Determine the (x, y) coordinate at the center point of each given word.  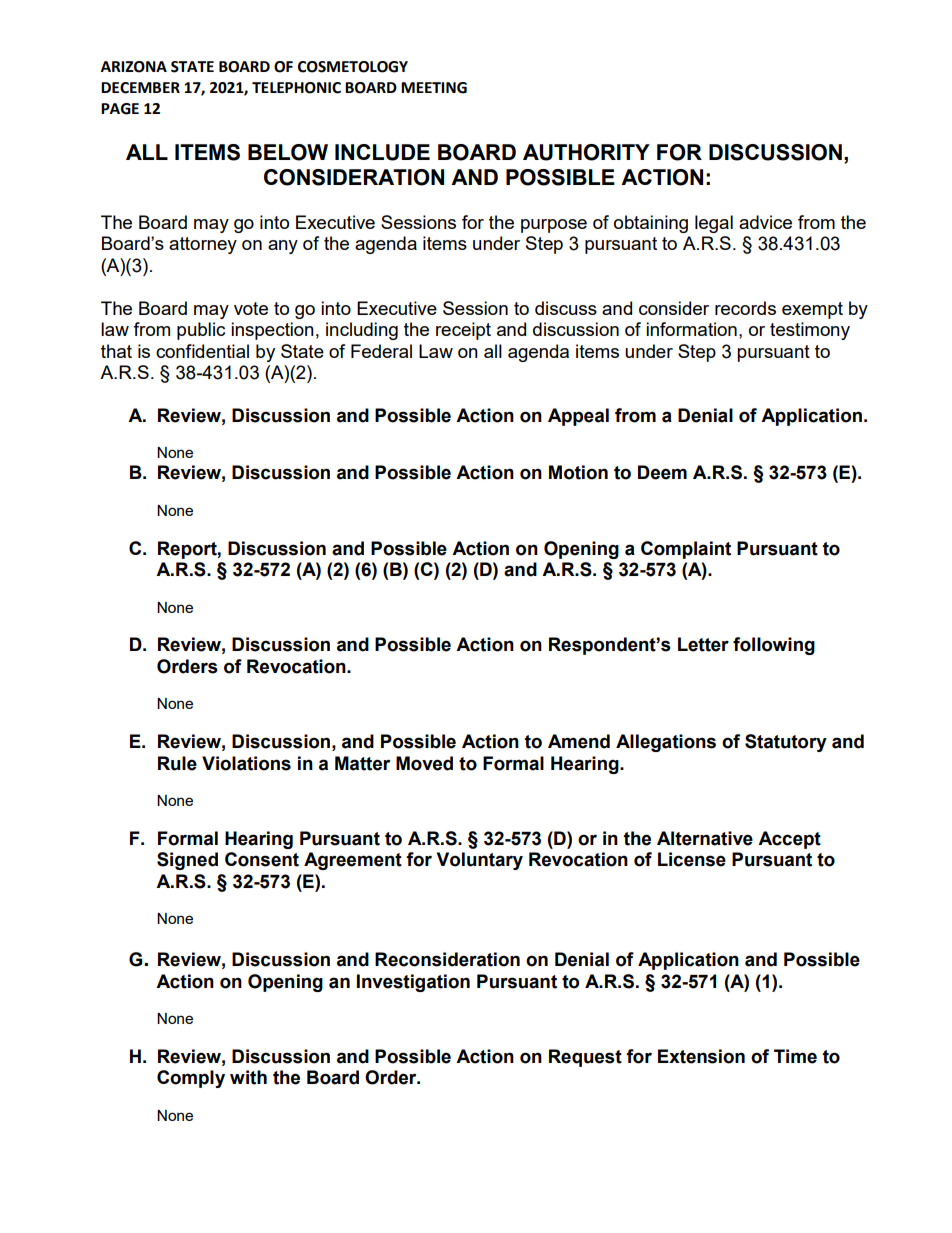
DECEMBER (140, 88)
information (691, 329)
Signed (187, 861)
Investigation (413, 983)
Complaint (686, 550)
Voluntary (480, 861)
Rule (177, 763)
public (201, 331)
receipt (463, 331)
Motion (578, 472)
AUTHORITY (586, 152)
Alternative (705, 838)
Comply (191, 1079)
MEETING (434, 88)
